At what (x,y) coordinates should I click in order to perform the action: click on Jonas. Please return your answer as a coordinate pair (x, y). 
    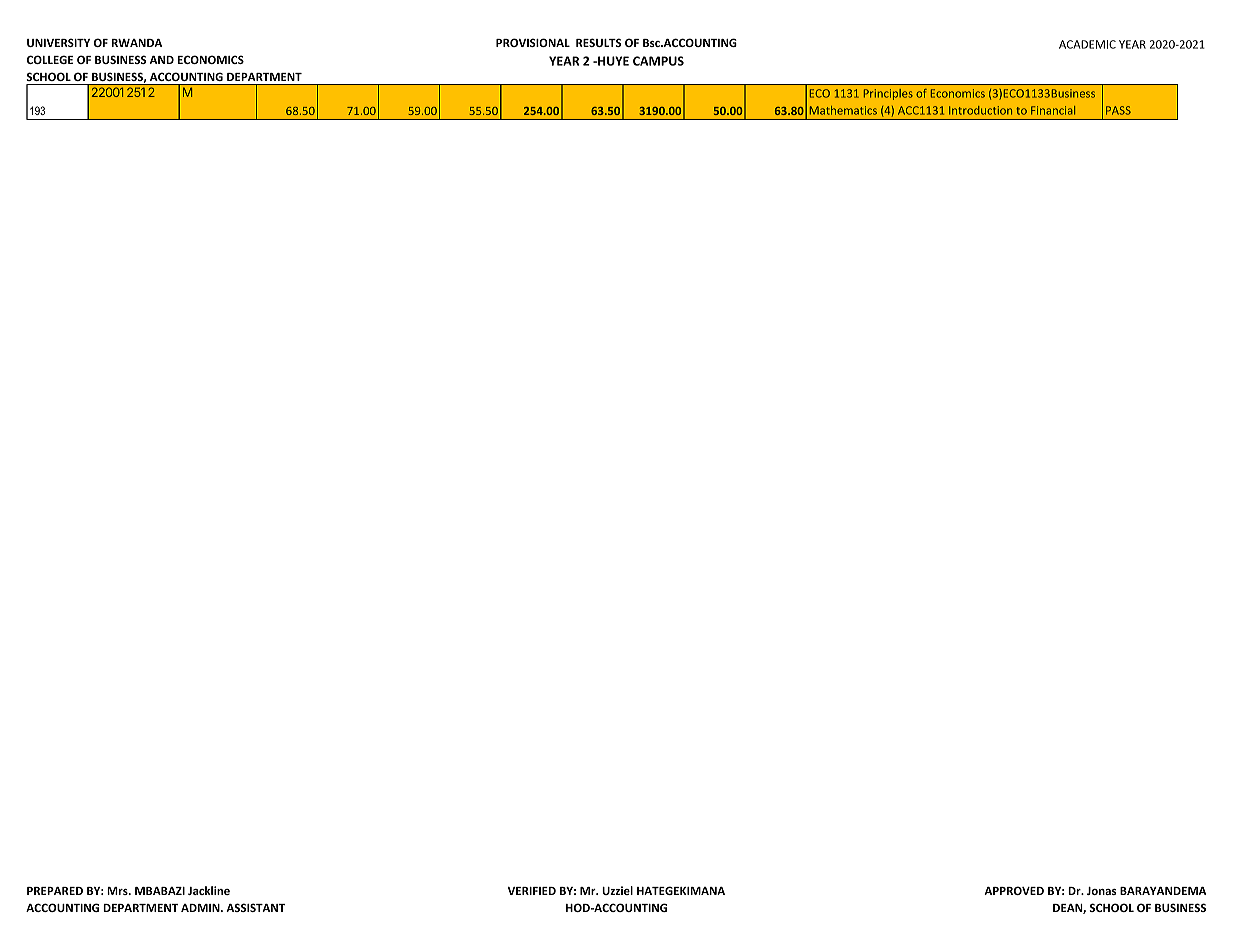
    Looking at the image, I should click on (1102, 891).
